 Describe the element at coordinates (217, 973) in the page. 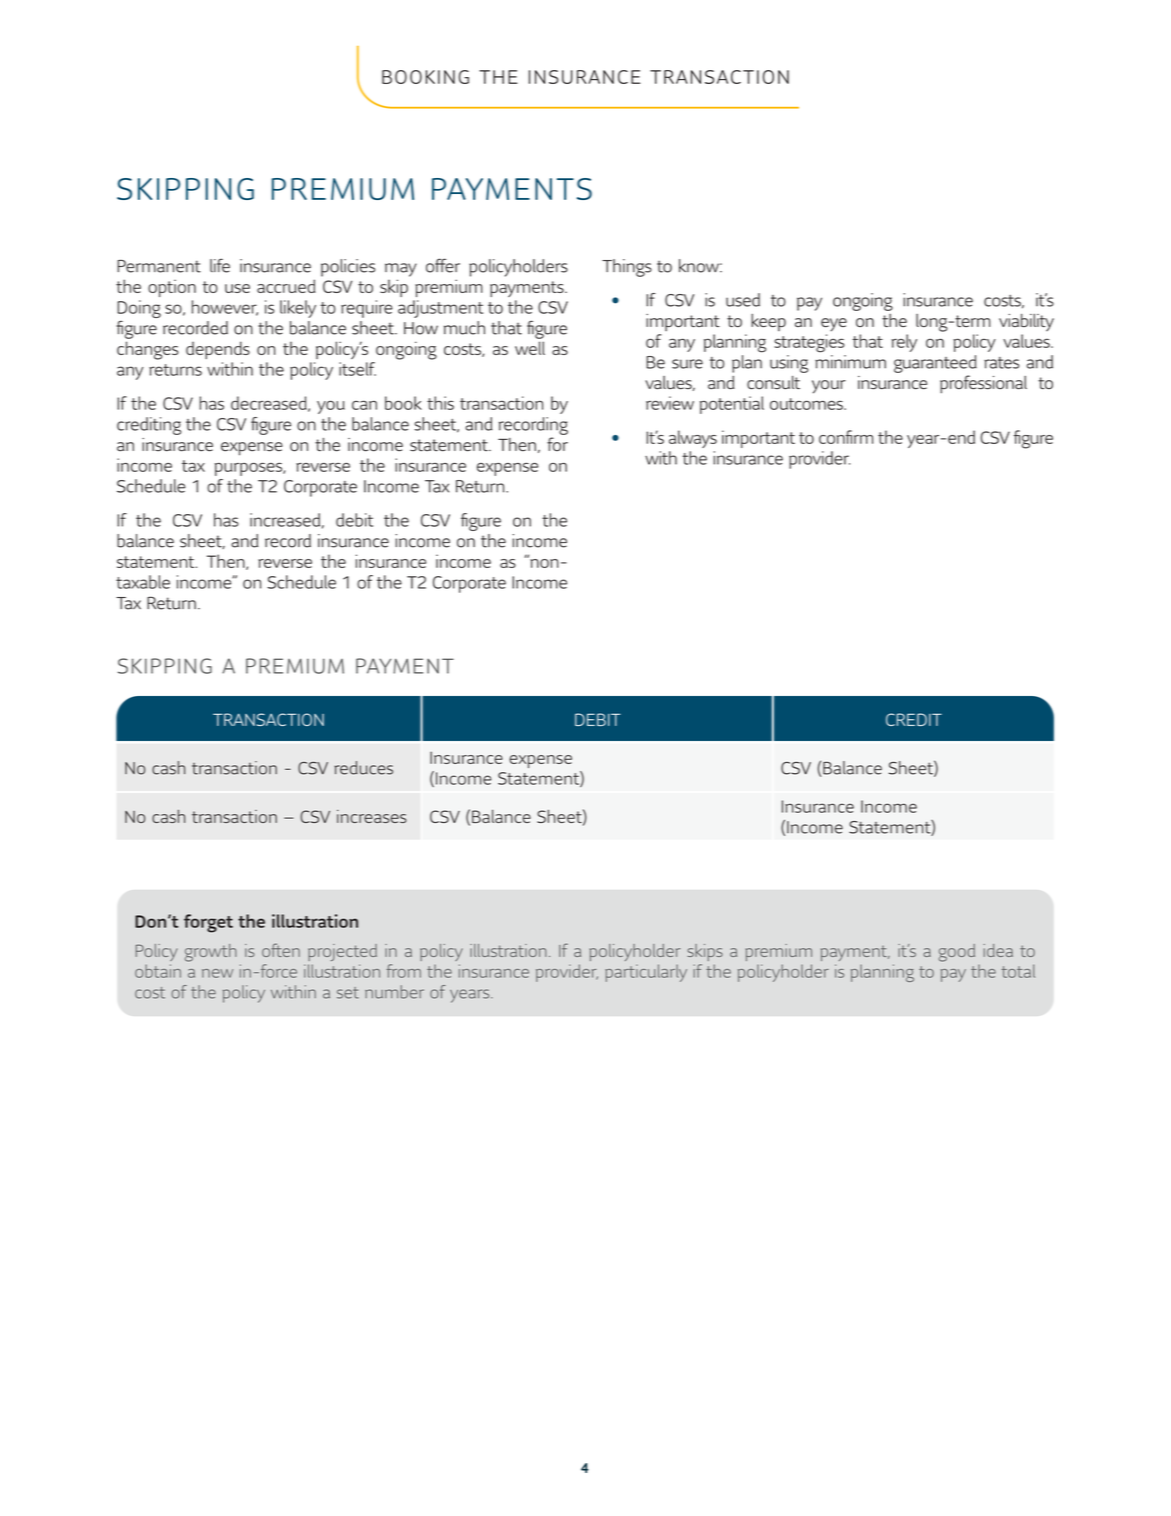

I see `new` at that location.
